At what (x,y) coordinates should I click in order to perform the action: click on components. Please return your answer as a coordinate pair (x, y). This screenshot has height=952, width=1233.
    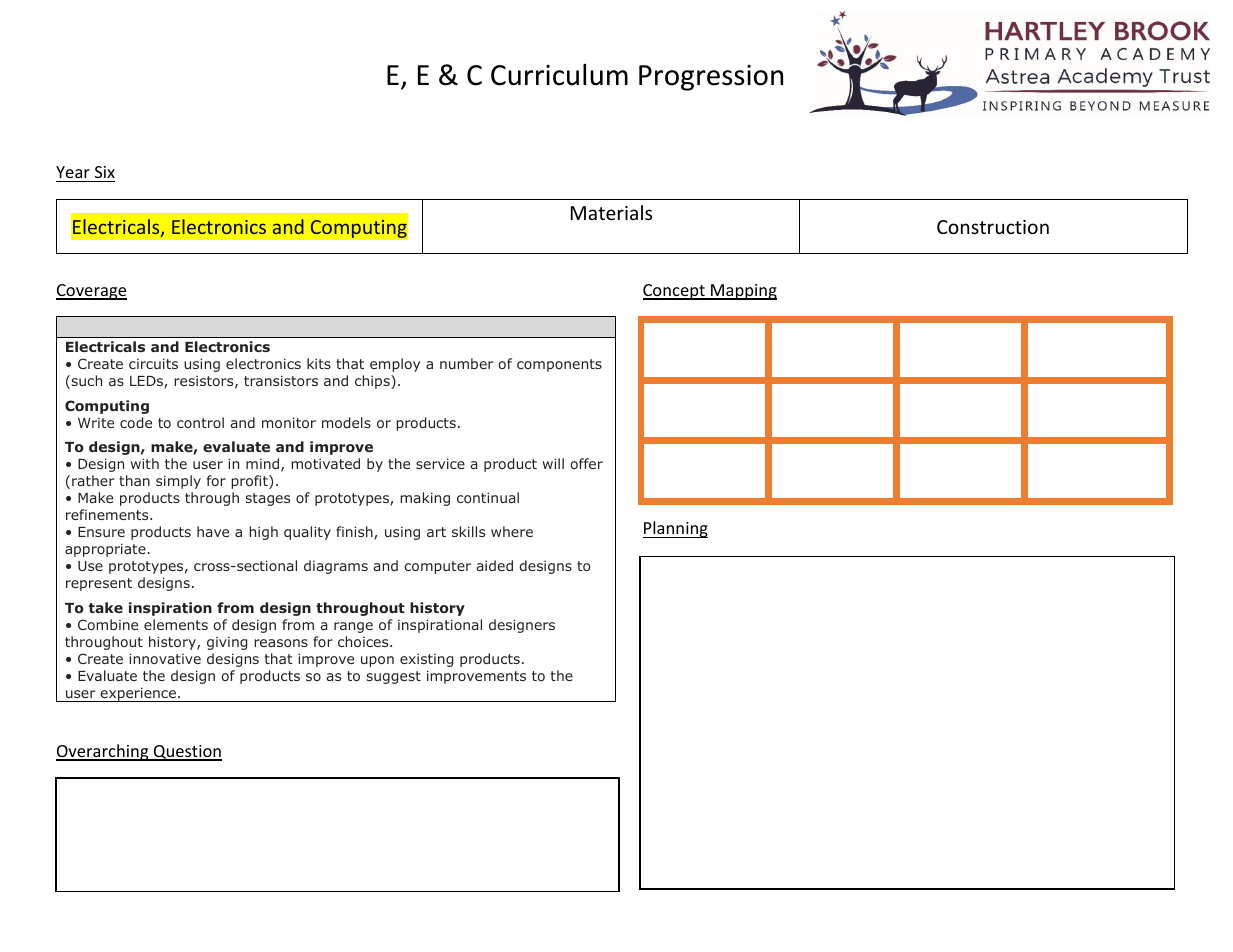
    Looking at the image, I should click on (559, 365).
